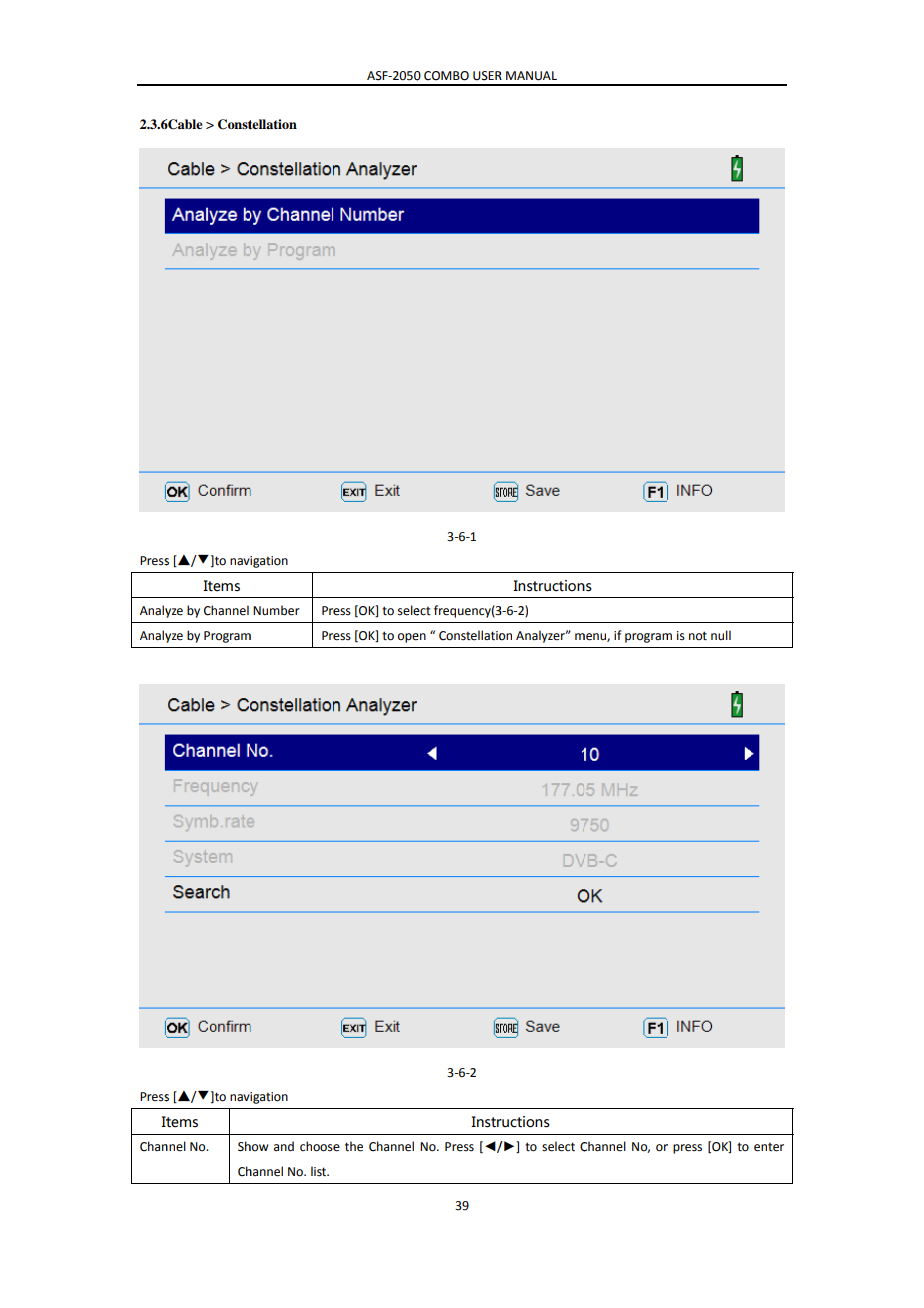 Image resolution: width=924 pixels, height=1308 pixels. What do you see at coordinates (769, 1147) in the document?
I see `enter` at bounding box center [769, 1147].
